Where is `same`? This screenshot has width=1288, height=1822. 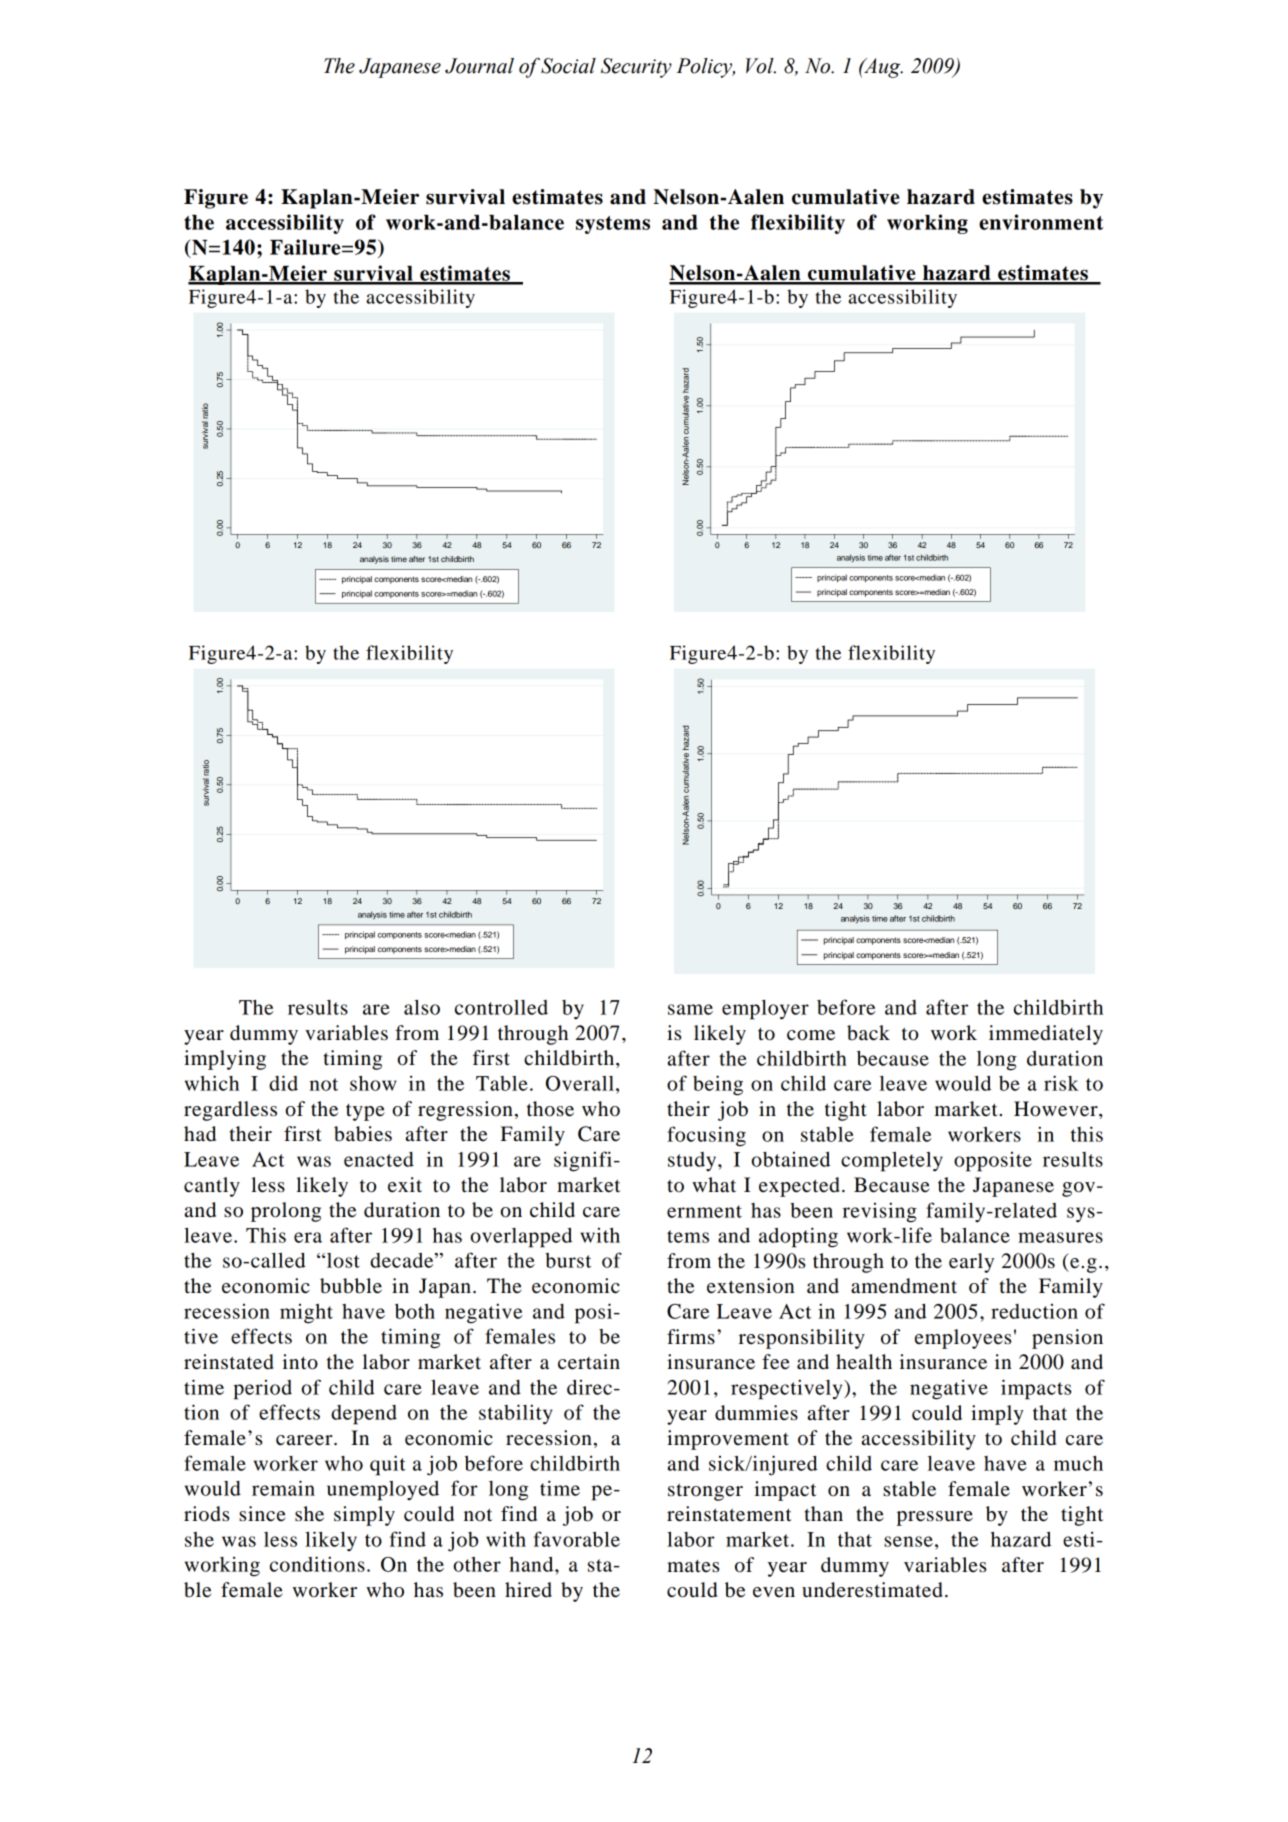 same is located at coordinates (690, 1009).
